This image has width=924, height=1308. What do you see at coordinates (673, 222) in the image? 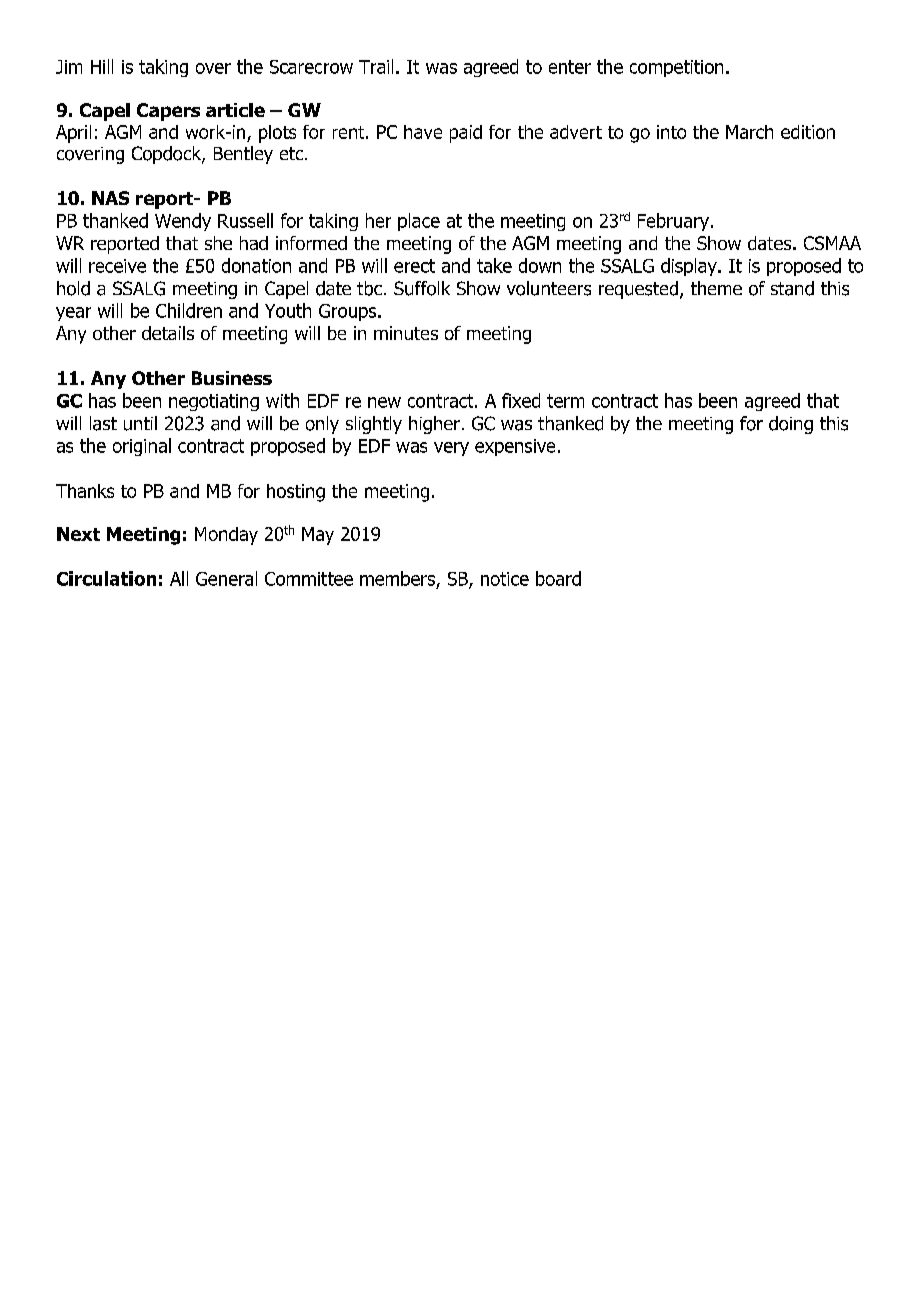
I see `February` at bounding box center [673, 222].
